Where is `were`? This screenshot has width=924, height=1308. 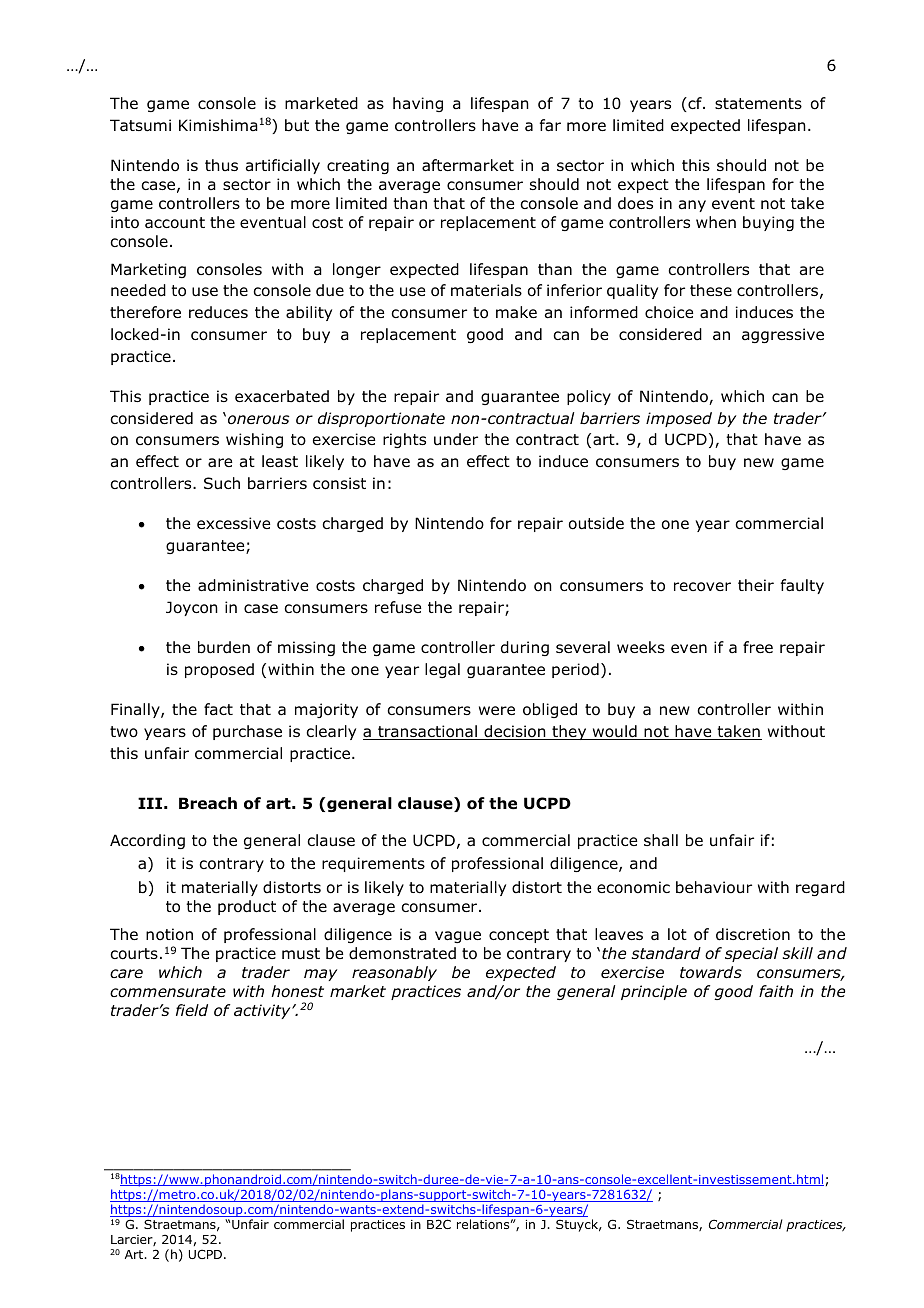 were is located at coordinates (497, 710).
